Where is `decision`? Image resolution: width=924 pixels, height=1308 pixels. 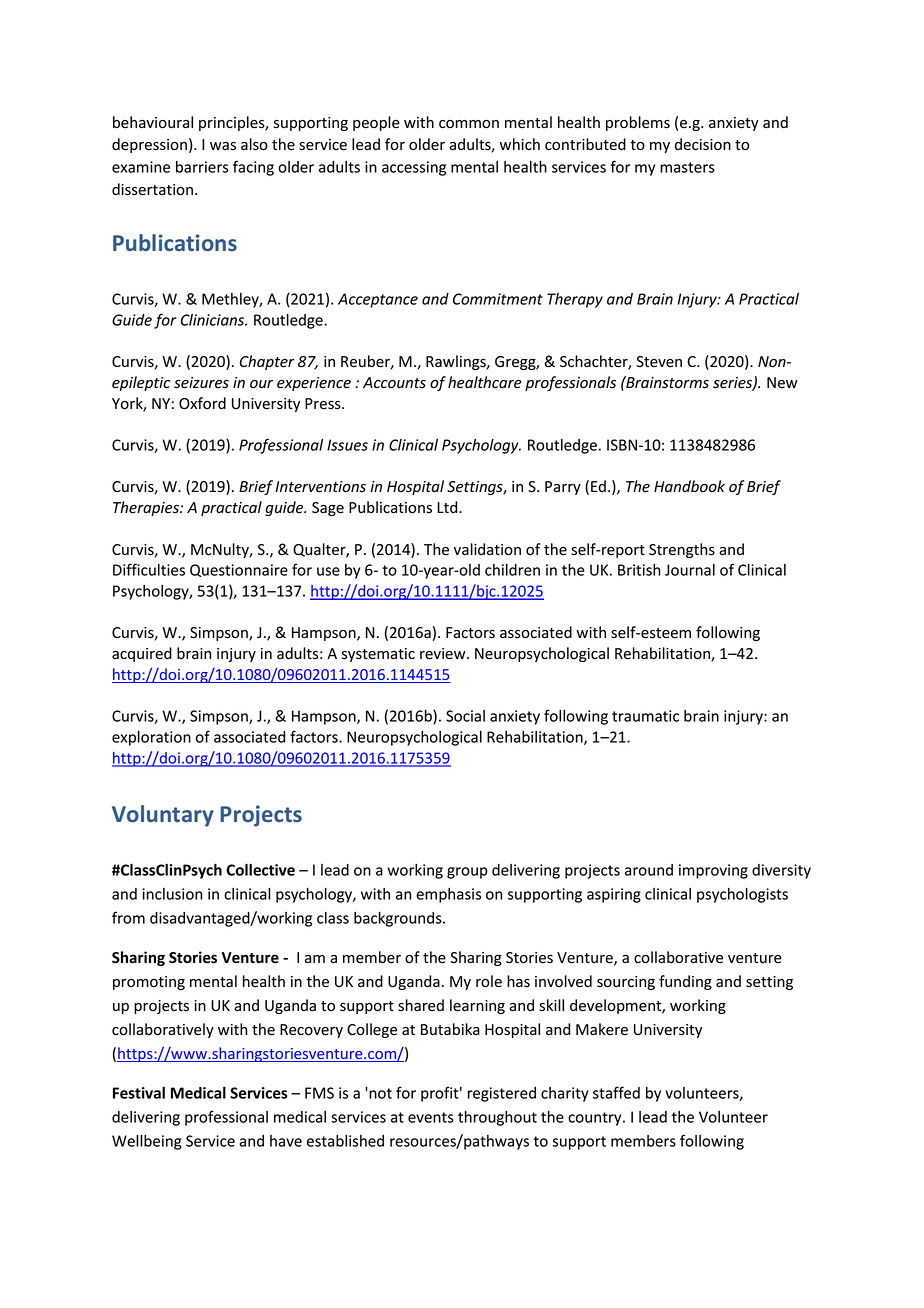
decision is located at coordinates (703, 144).
